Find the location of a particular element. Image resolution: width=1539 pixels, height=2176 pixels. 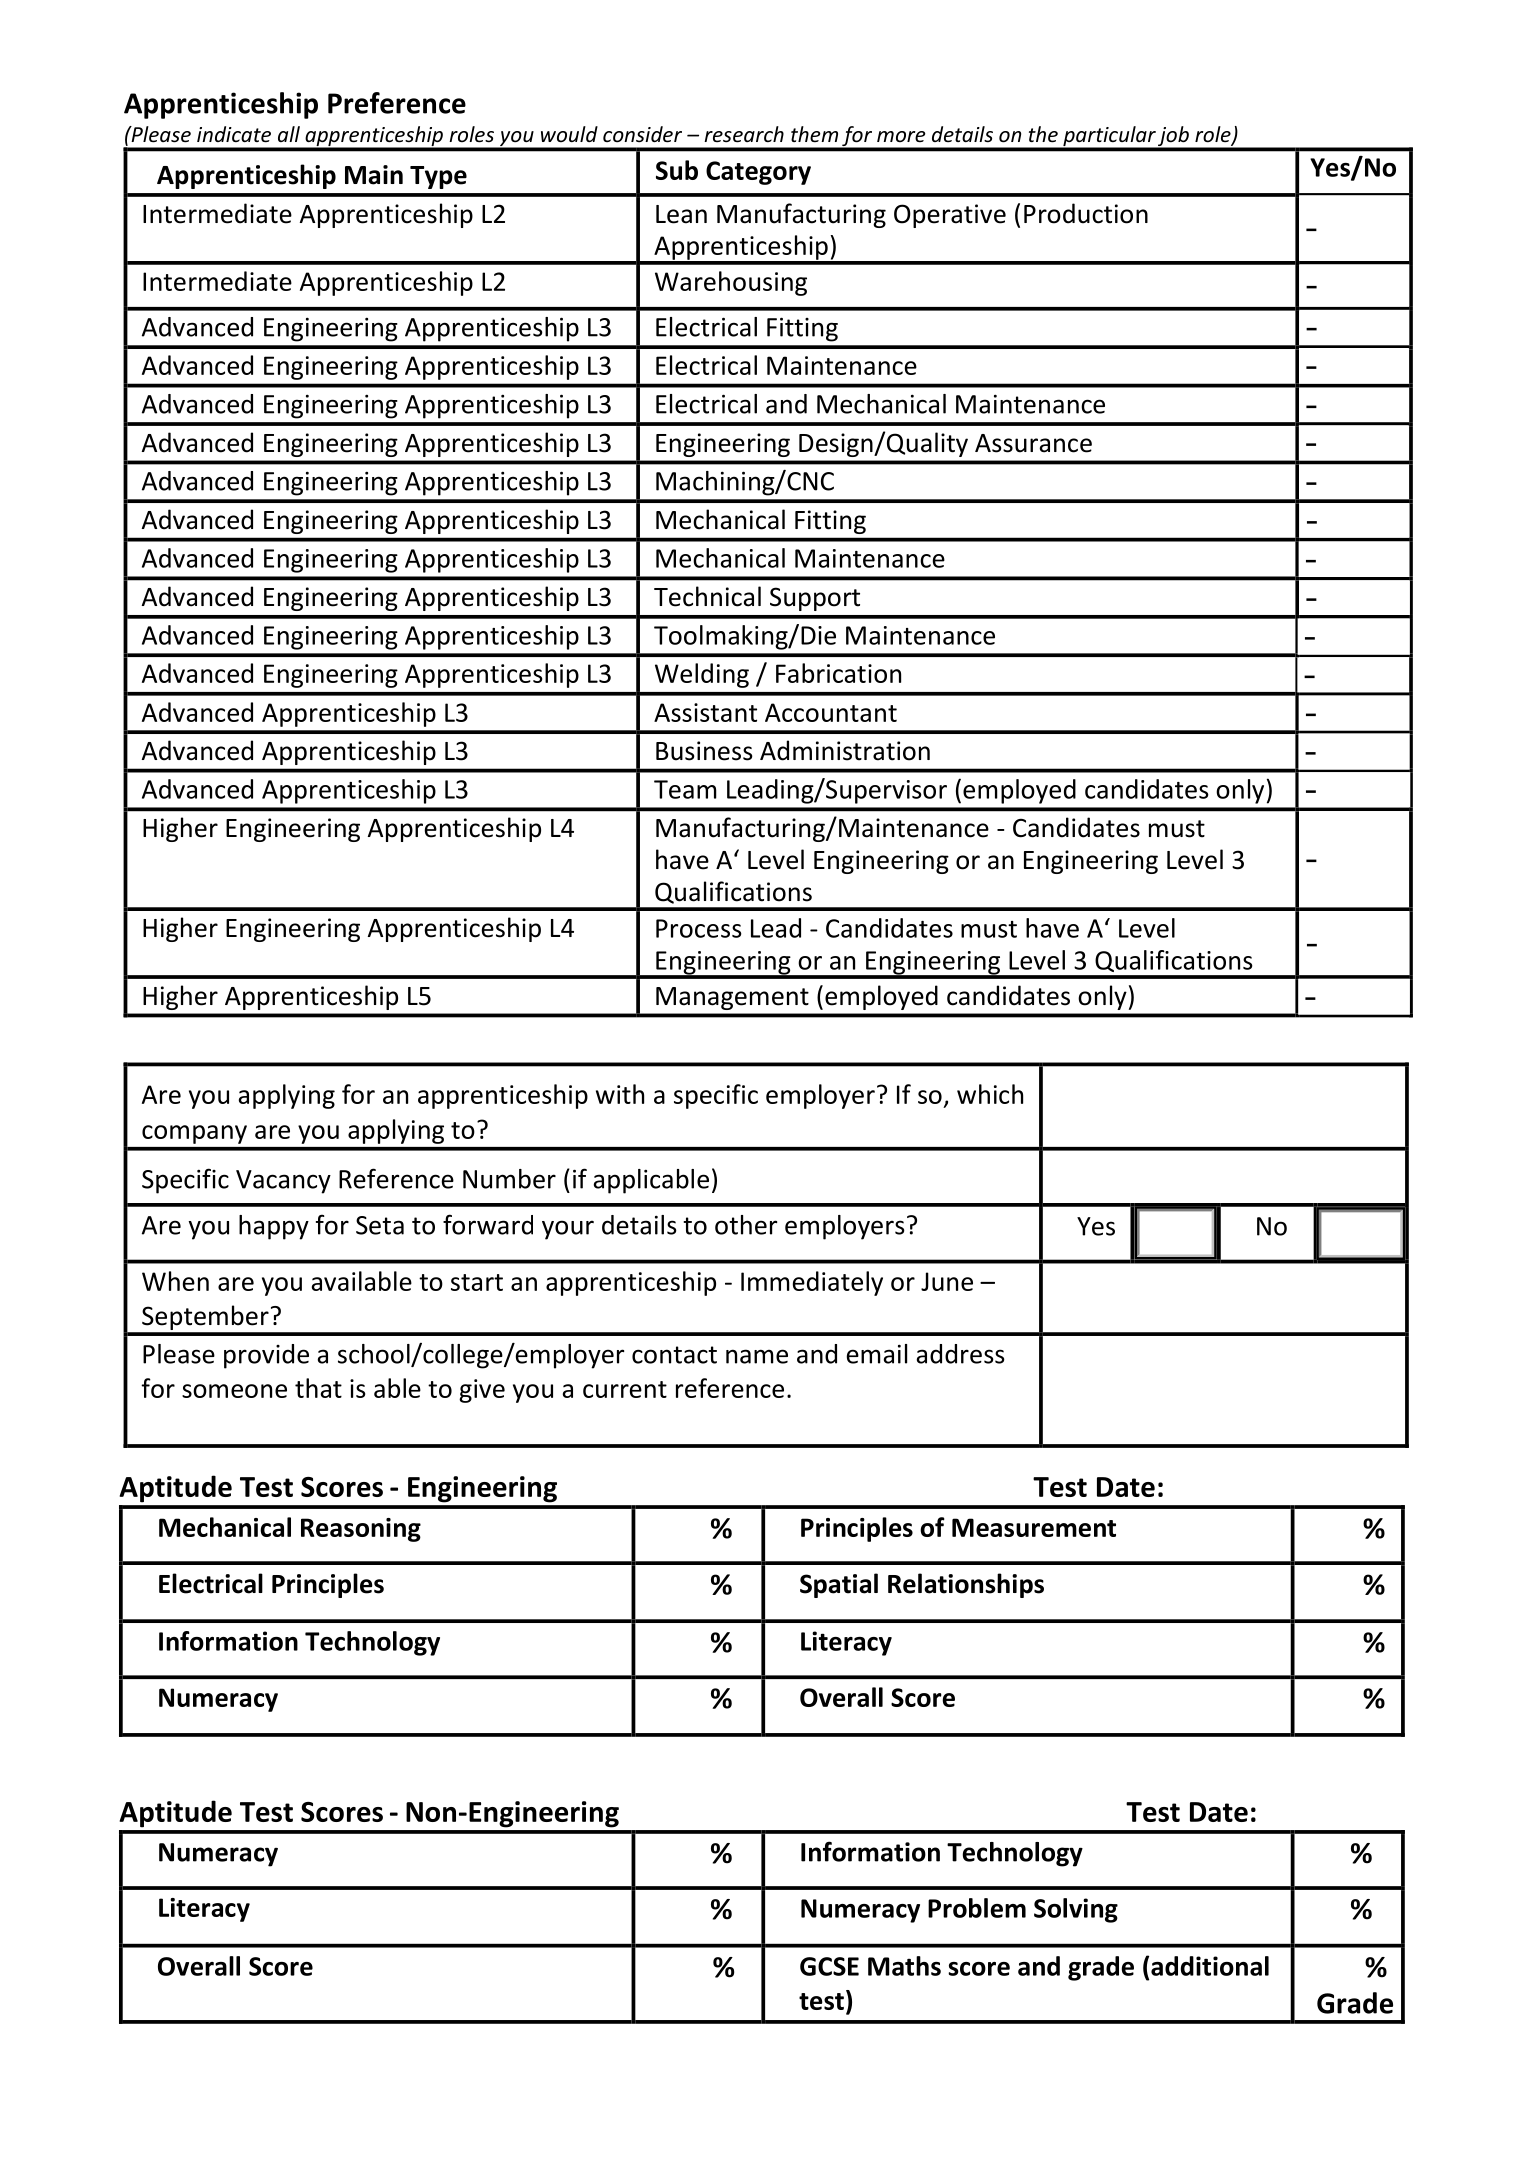

Administration is located at coordinates (845, 750).
